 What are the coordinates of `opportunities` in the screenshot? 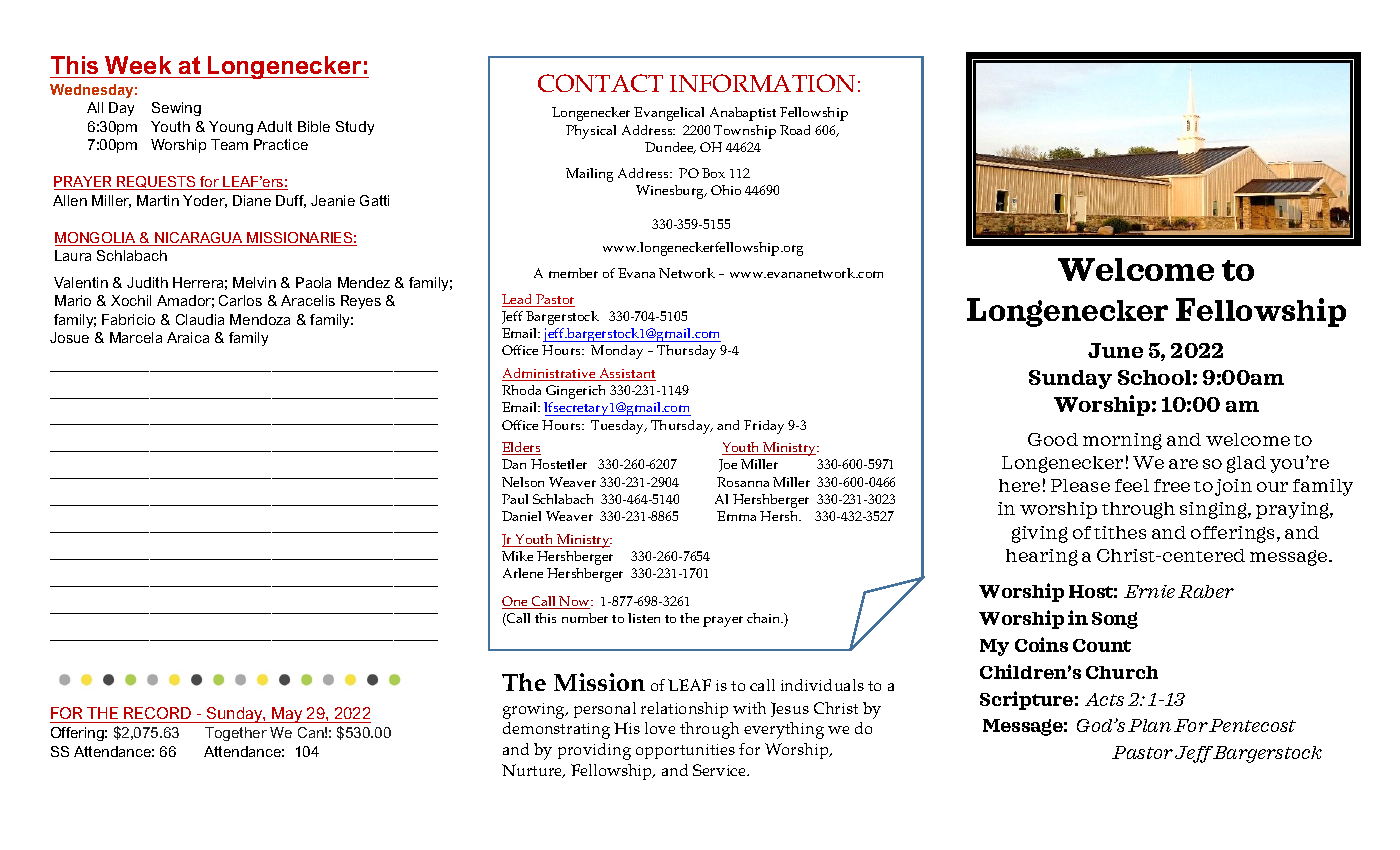 It's located at (685, 751).
